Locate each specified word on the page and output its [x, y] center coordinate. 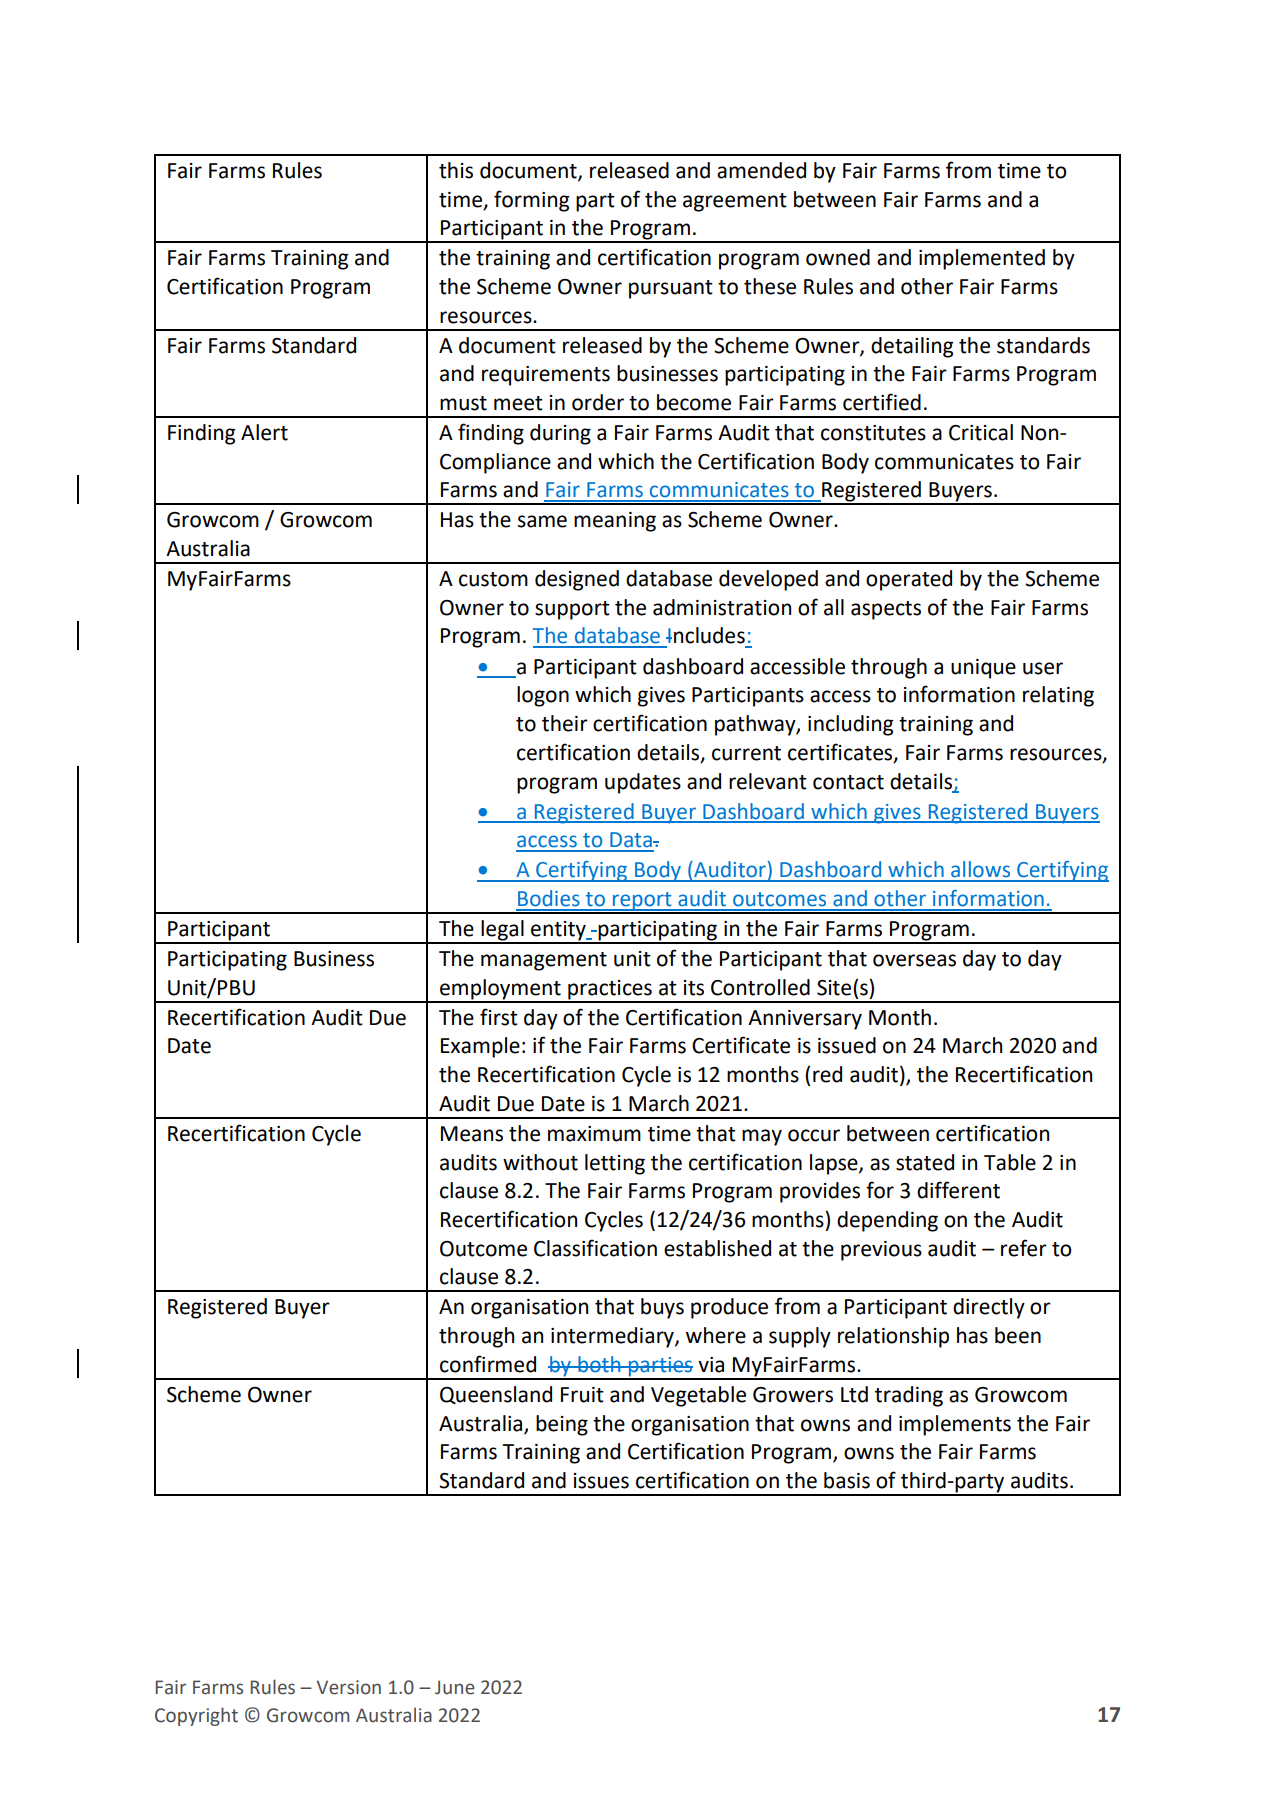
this [456, 170]
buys [662, 1308]
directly [989, 1308]
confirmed [488, 1364]
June [455, 1687]
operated [909, 580]
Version [349, 1687]
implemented [982, 259]
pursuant [671, 289]
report [642, 902]
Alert [264, 432]
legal [502, 931]
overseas [914, 960]
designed [577, 580]
